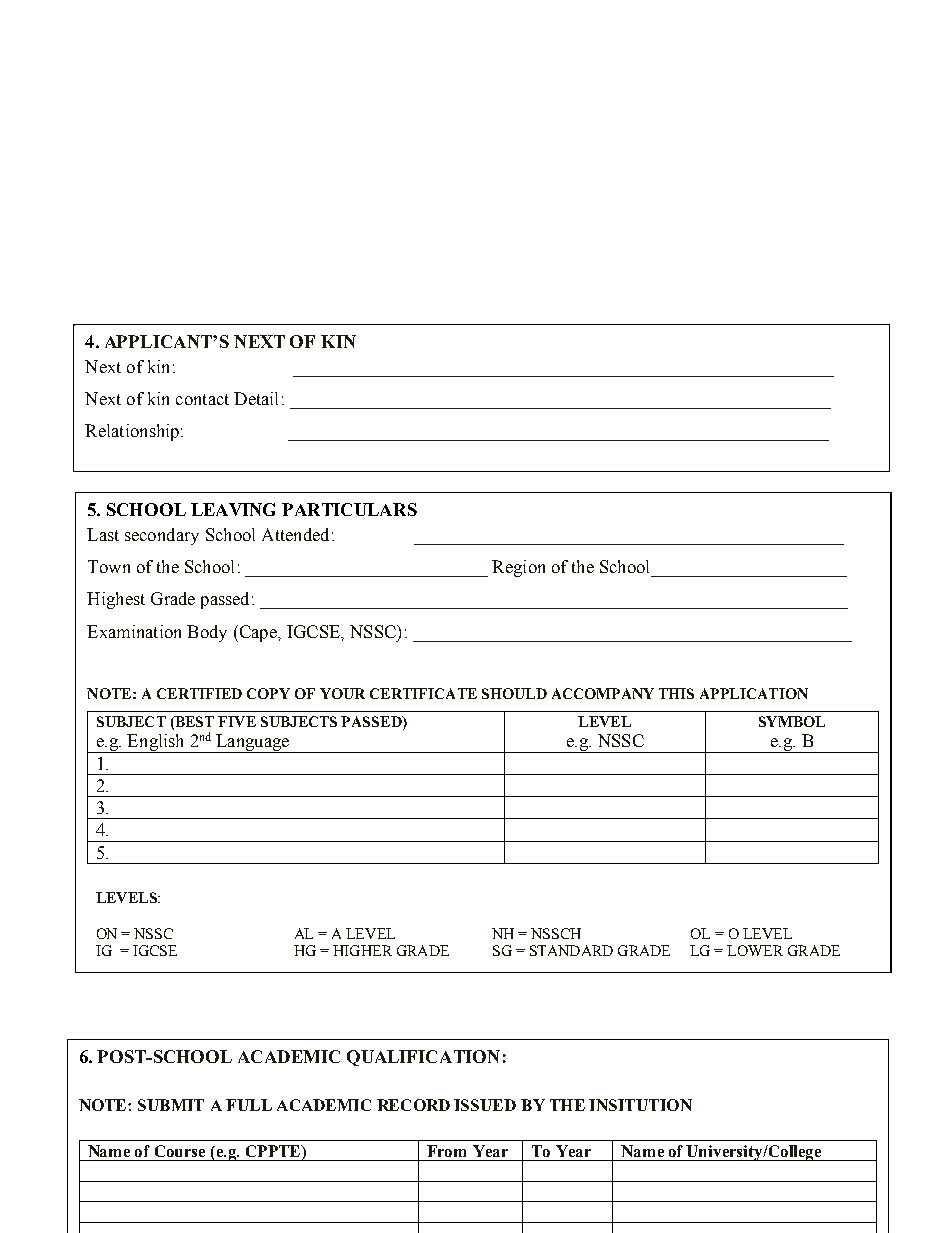  I want to click on English, so click(156, 743).
